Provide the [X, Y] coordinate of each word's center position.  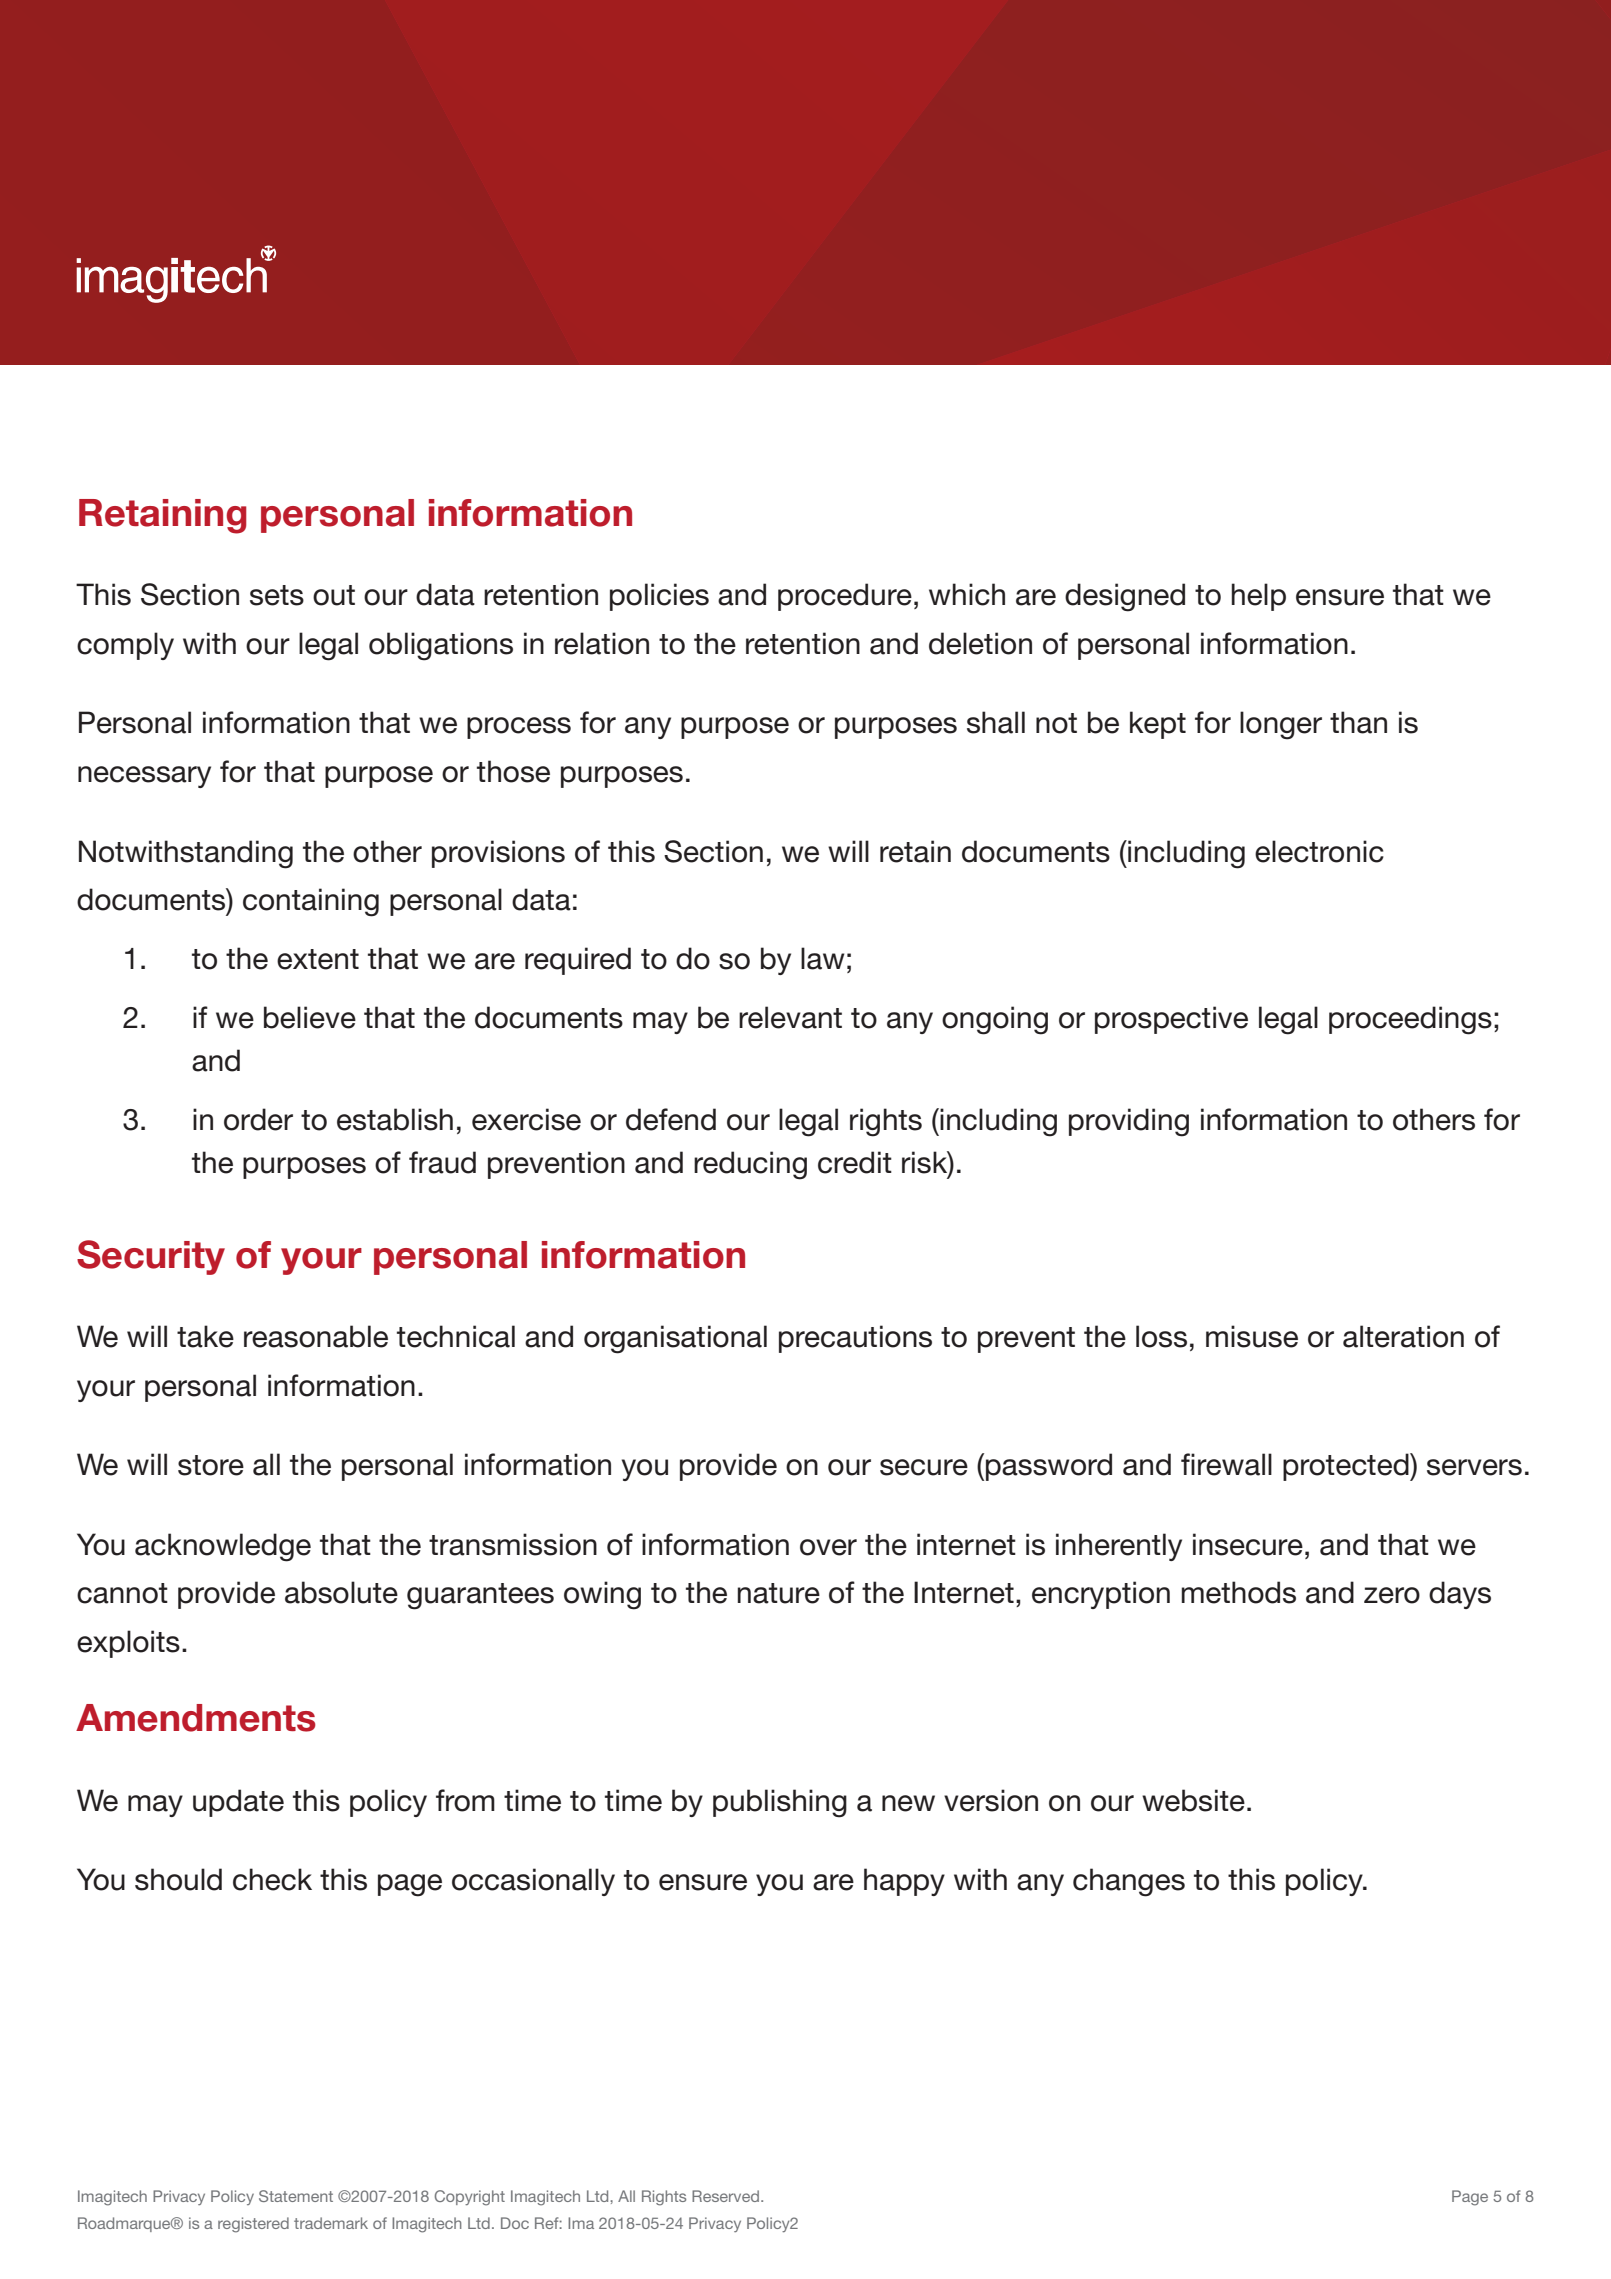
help [1259, 597]
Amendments [196, 1718]
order [258, 1119]
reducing [750, 1165]
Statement [296, 2196]
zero [1392, 1595]
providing [1129, 1122]
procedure [845, 597]
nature [779, 1593]
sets [277, 595]
